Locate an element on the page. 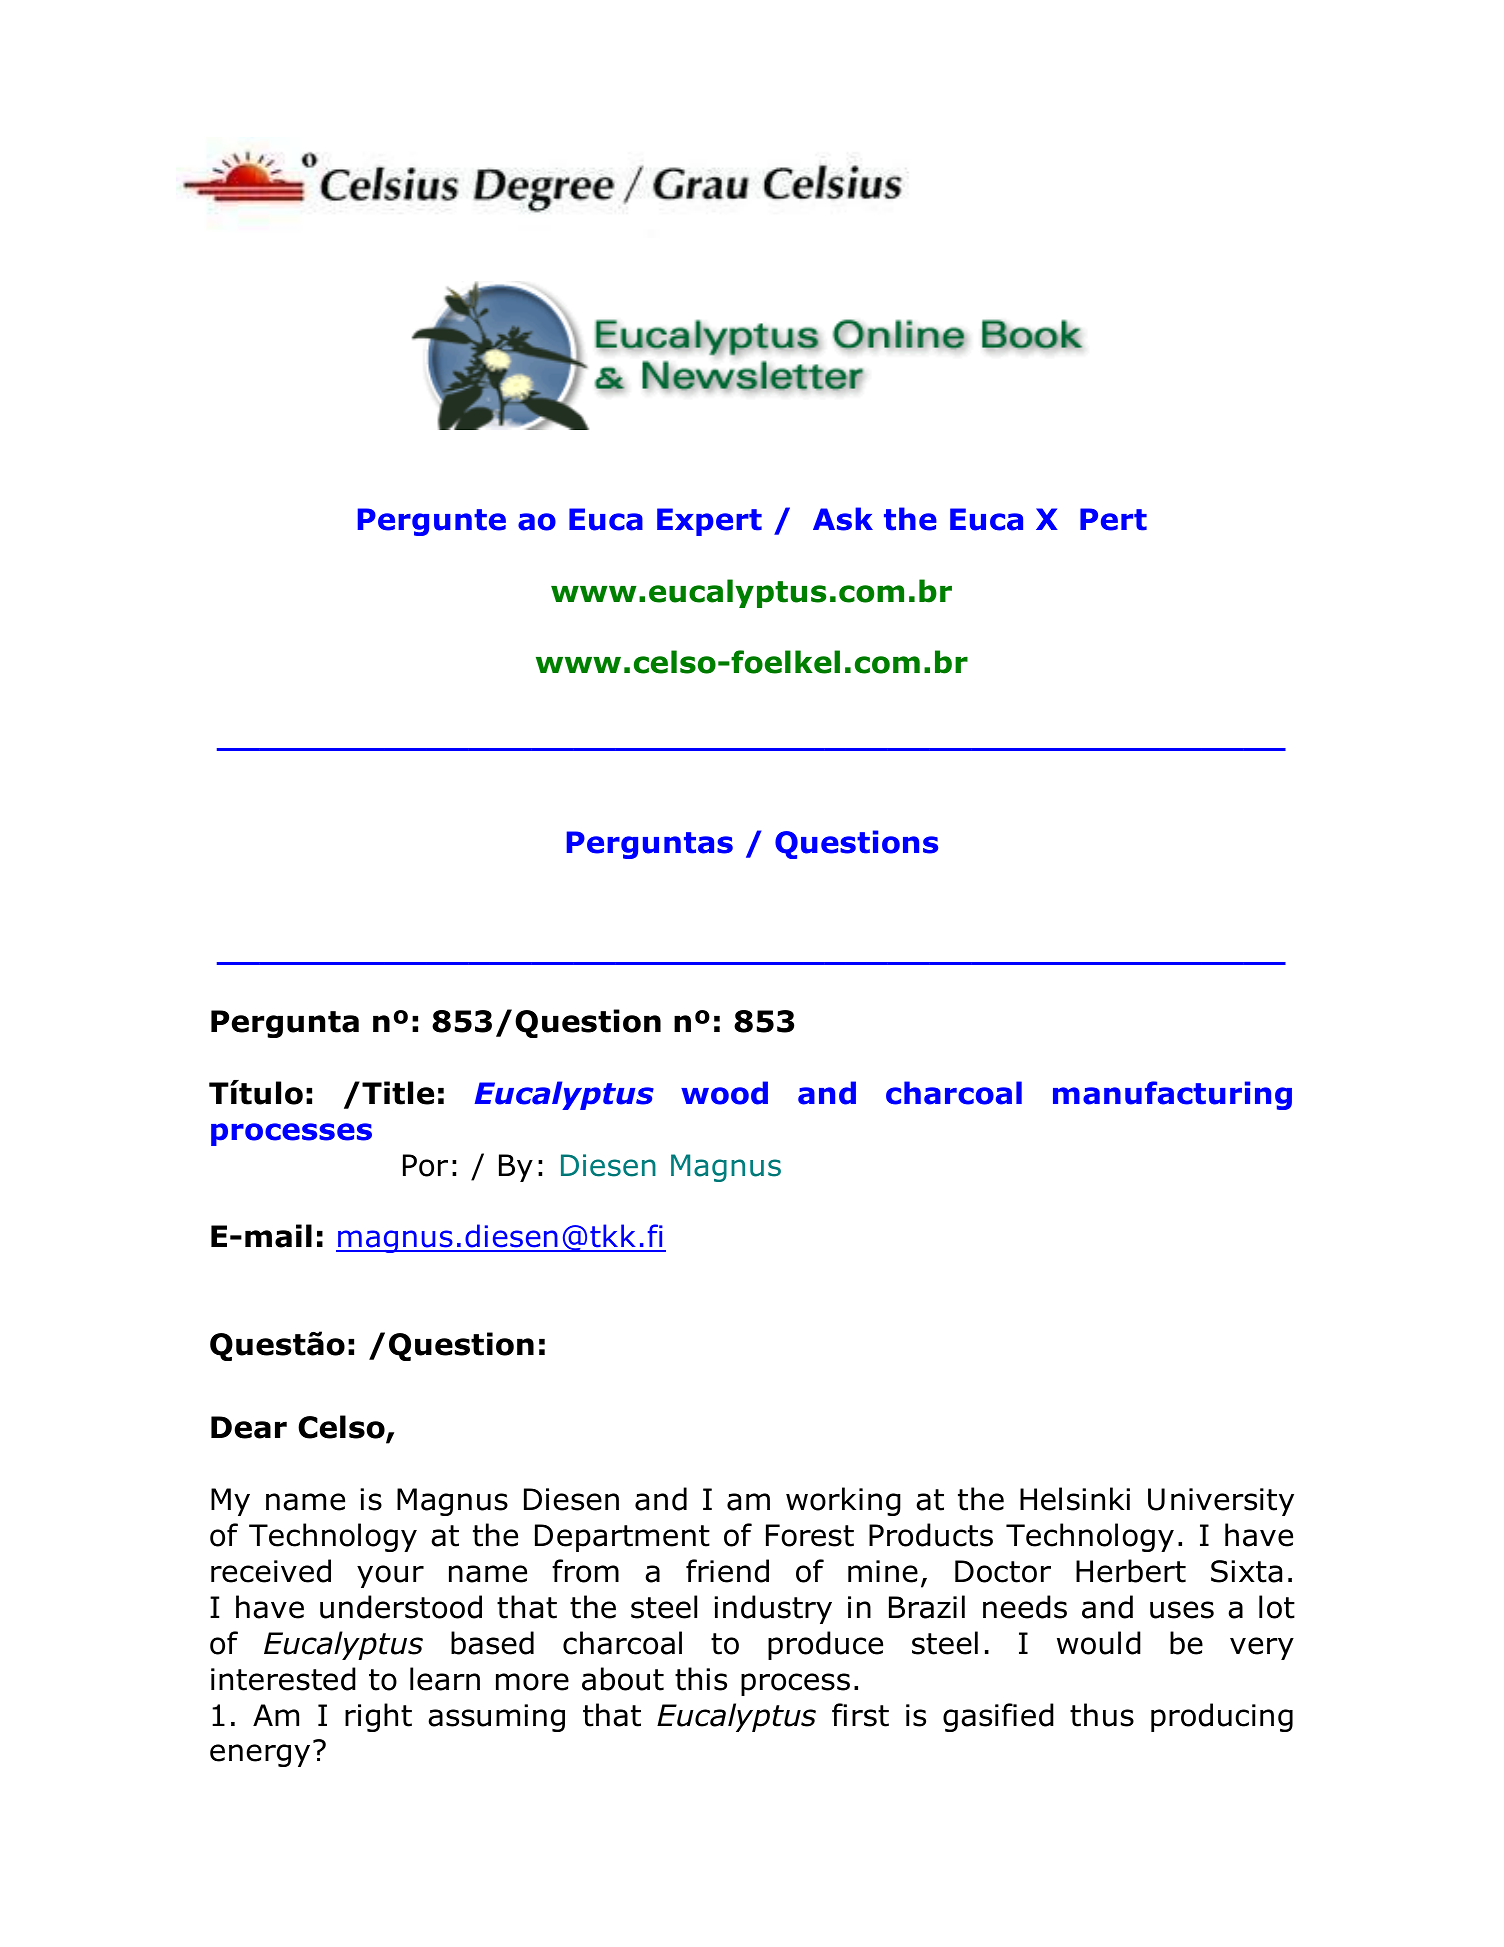 The width and height of the image is (1504, 1947). right is located at coordinates (378, 1717).
